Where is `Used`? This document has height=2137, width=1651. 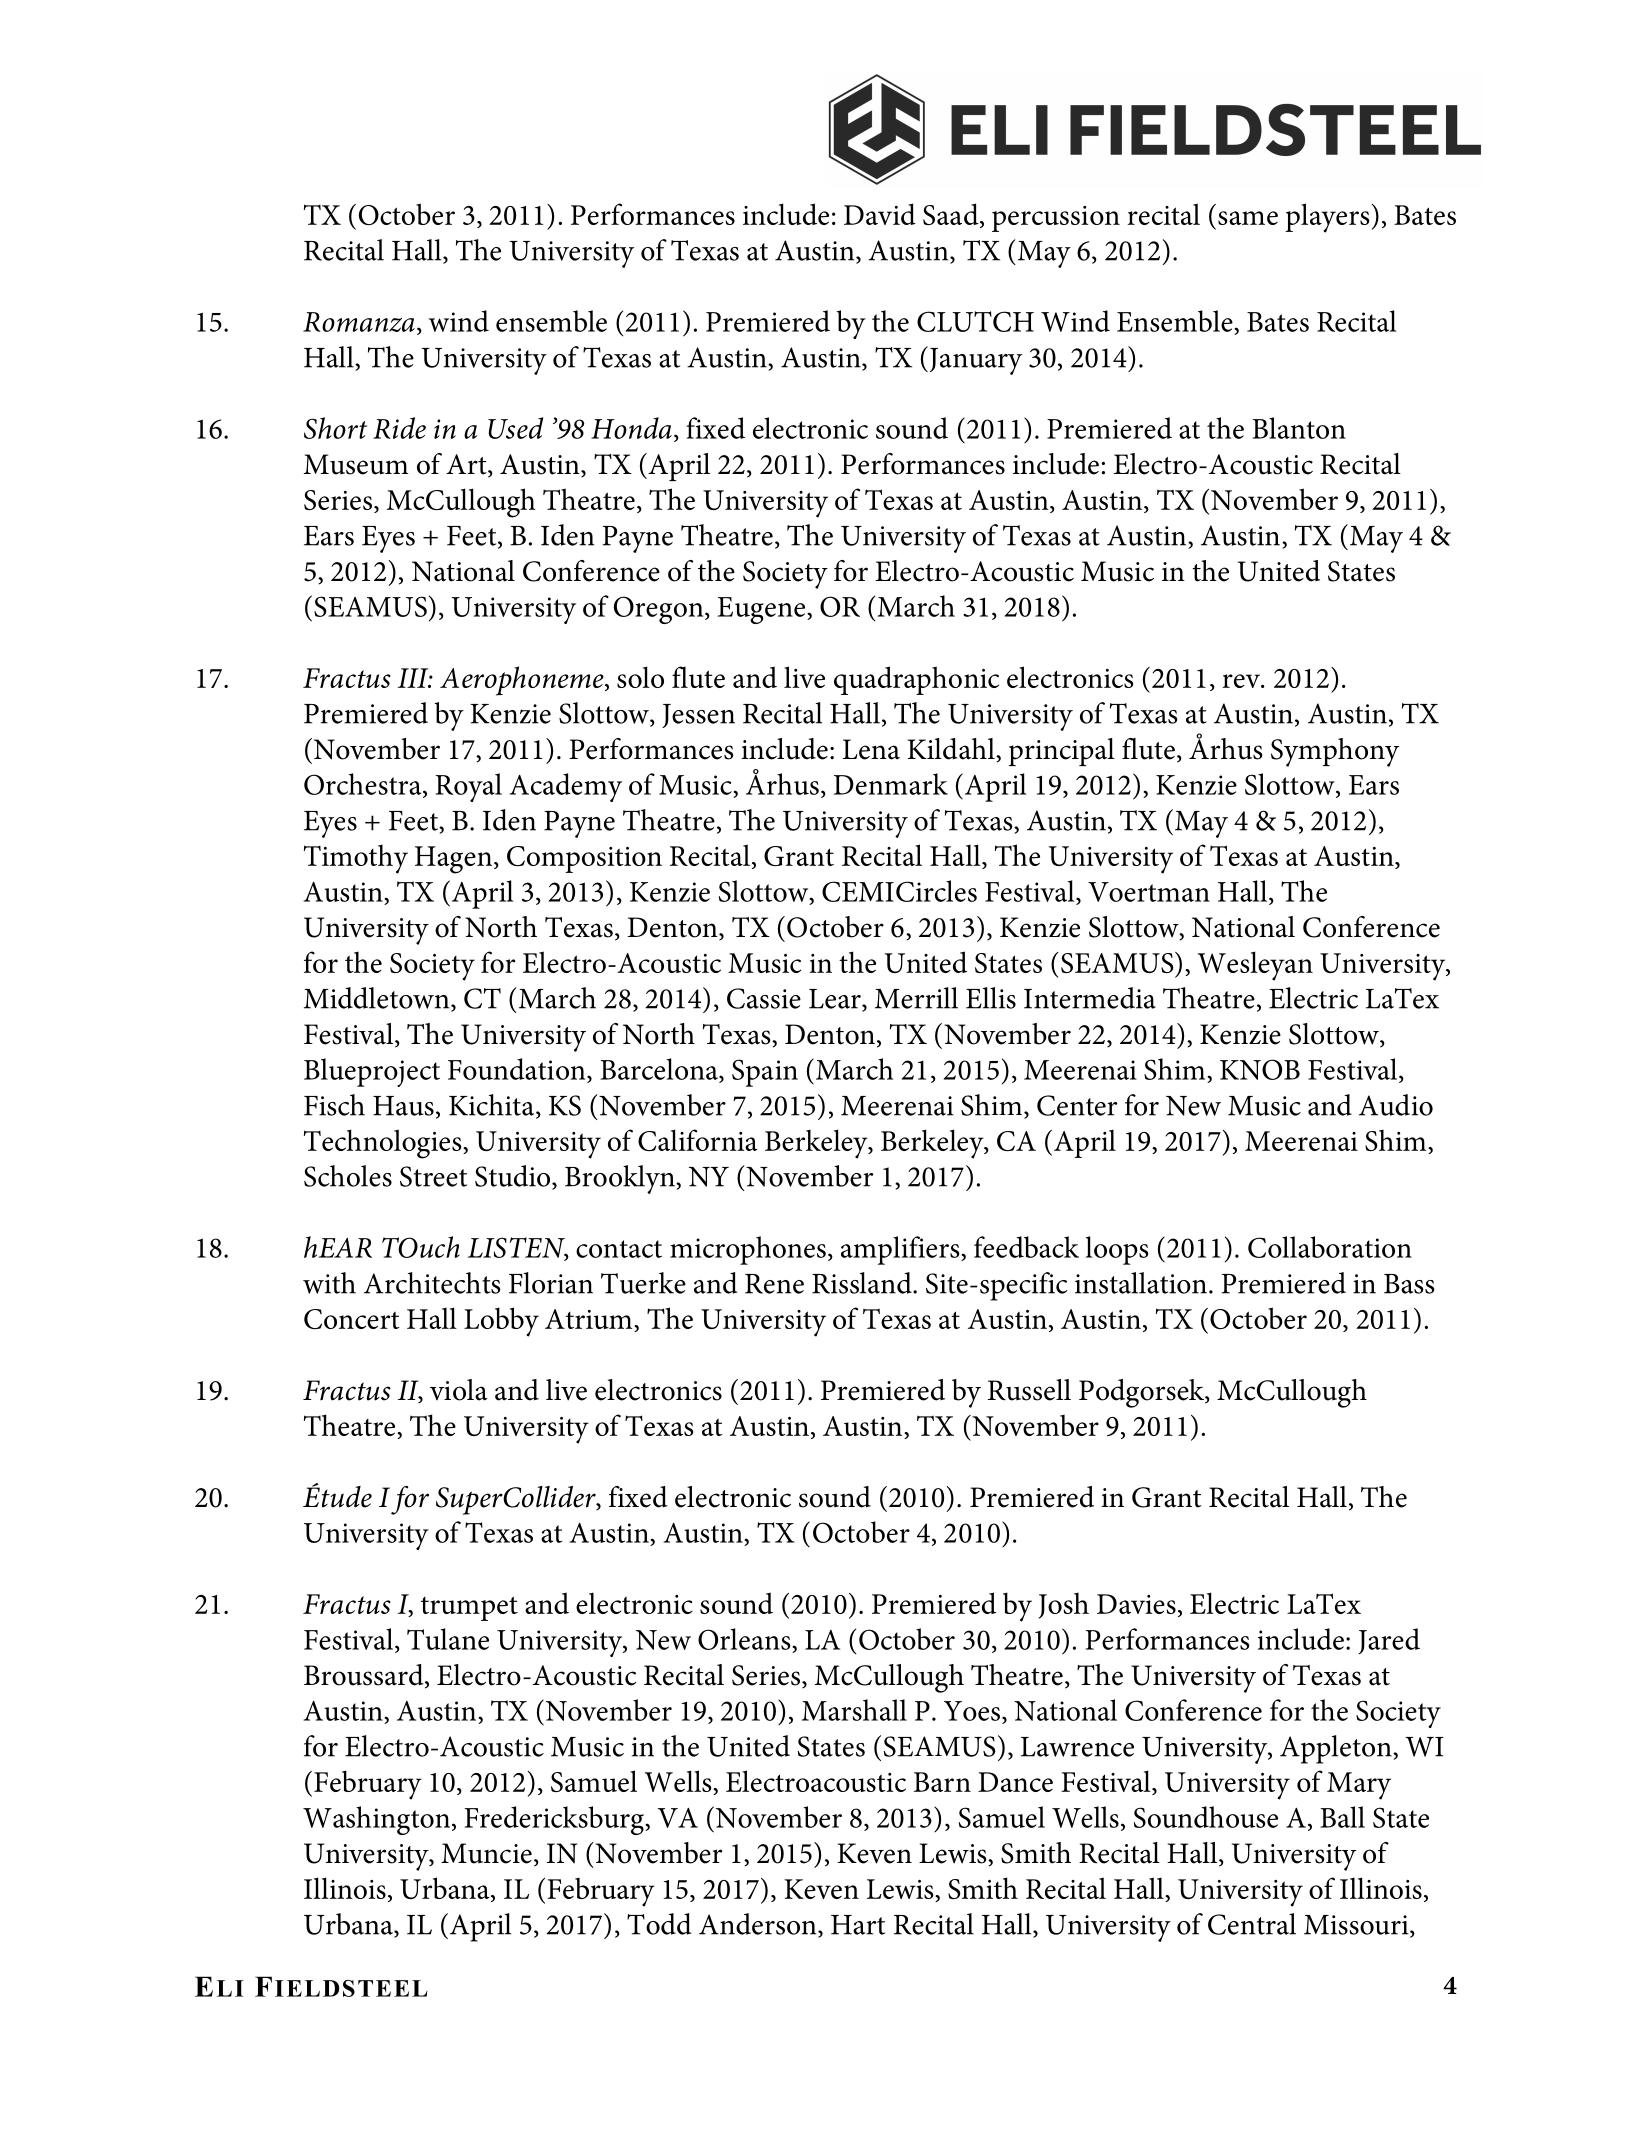
Used is located at coordinates (515, 428).
